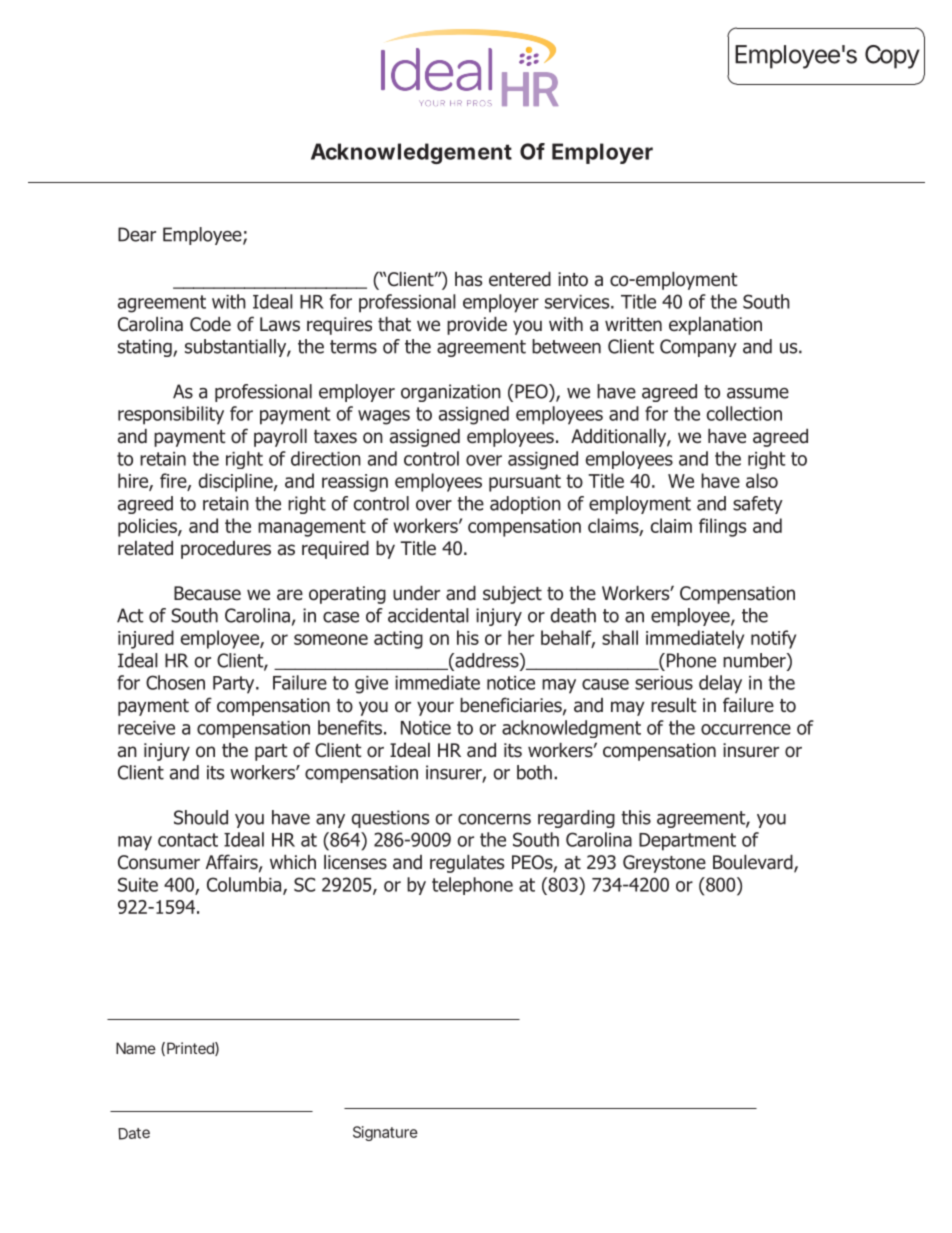  Describe the element at coordinates (520, 279) in the image. I see `entered` at that location.
